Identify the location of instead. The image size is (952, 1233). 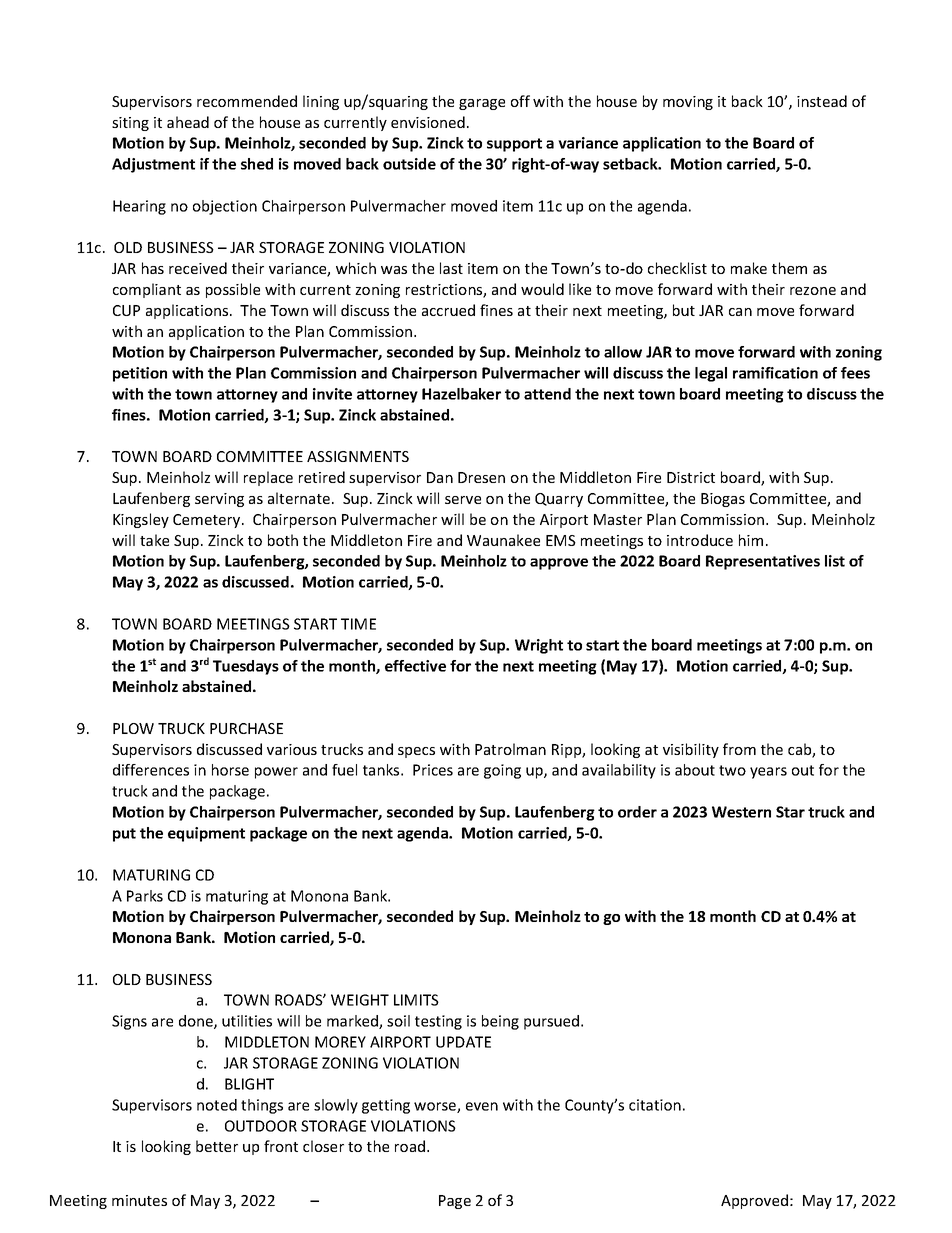
(822, 101).
